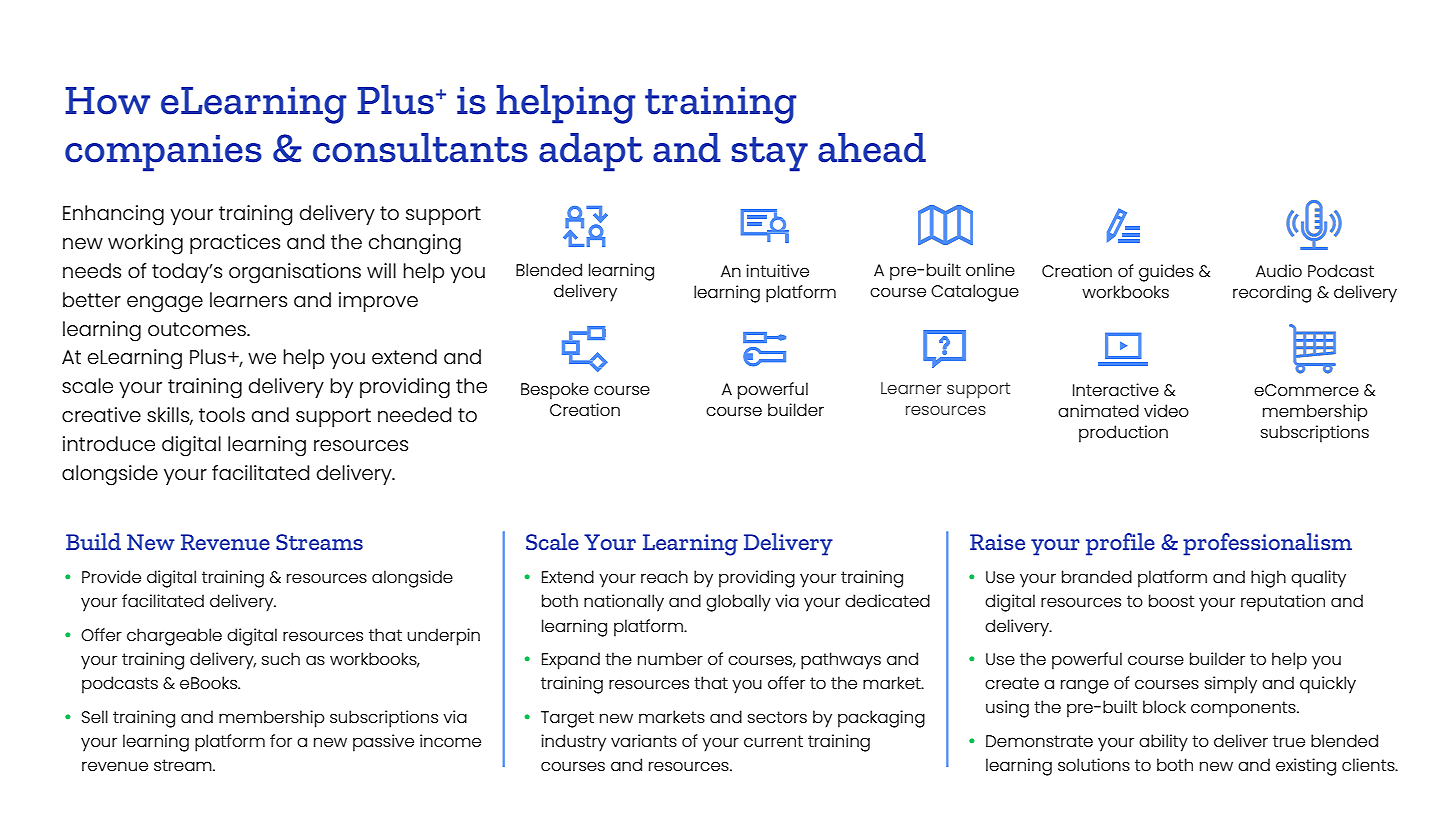 The image size is (1456, 819). What do you see at coordinates (383, 743) in the image?
I see `passive` at bounding box center [383, 743].
